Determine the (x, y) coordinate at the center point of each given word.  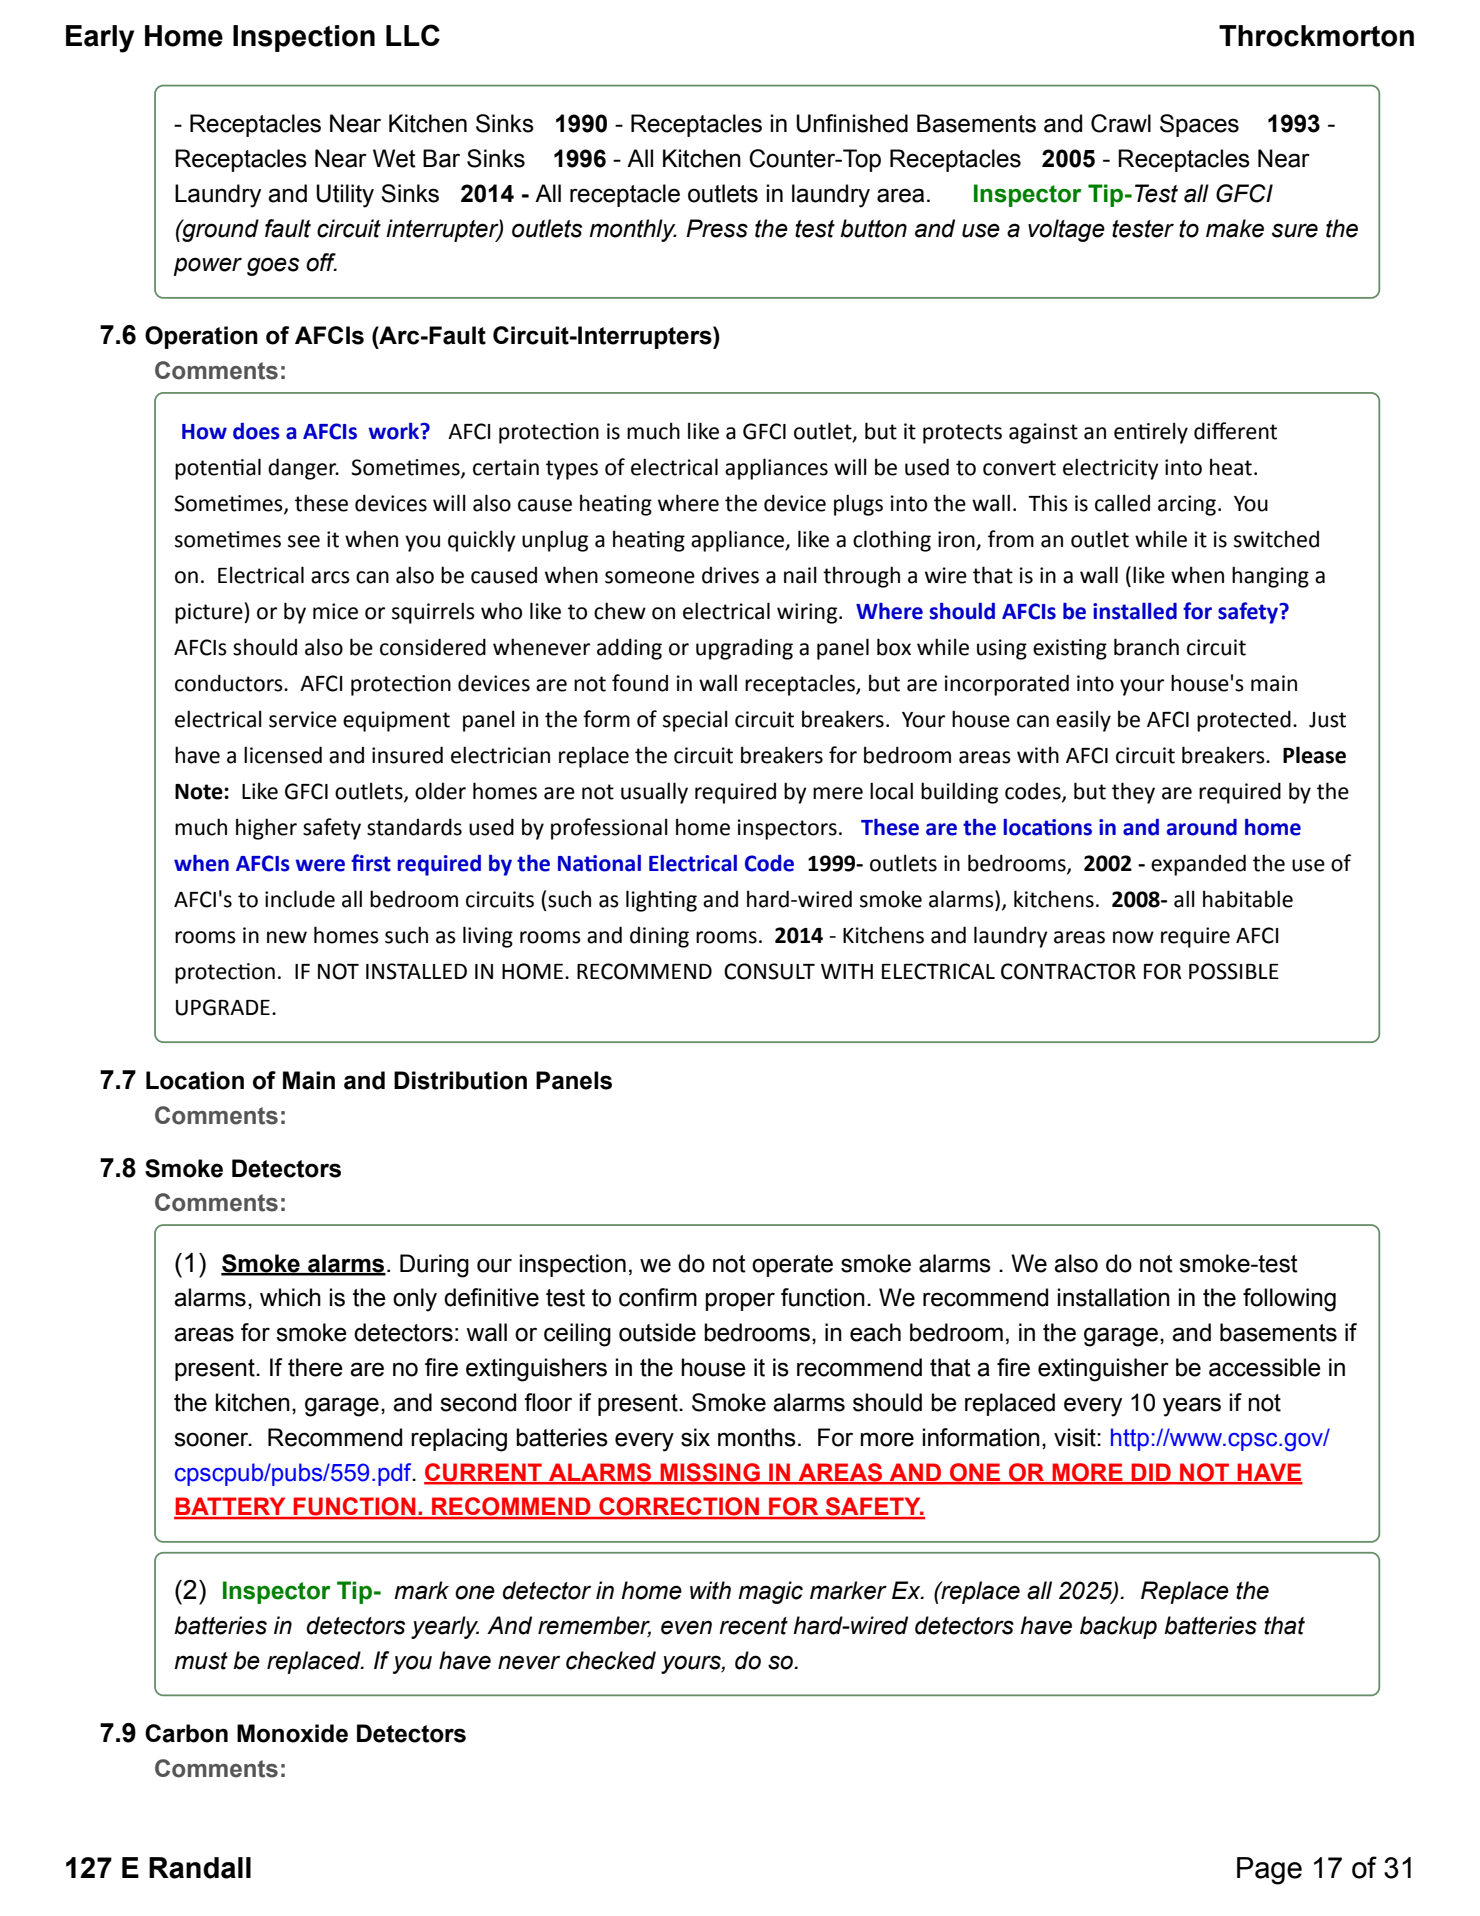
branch (1146, 647)
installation (1114, 1297)
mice (335, 611)
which (290, 1297)
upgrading (744, 649)
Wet (394, 158)
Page (1269, 1871)
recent (753, 1626)
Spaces (1199, 125)
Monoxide (292, 1733)
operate (792, 1266)
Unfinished (852, 123)
